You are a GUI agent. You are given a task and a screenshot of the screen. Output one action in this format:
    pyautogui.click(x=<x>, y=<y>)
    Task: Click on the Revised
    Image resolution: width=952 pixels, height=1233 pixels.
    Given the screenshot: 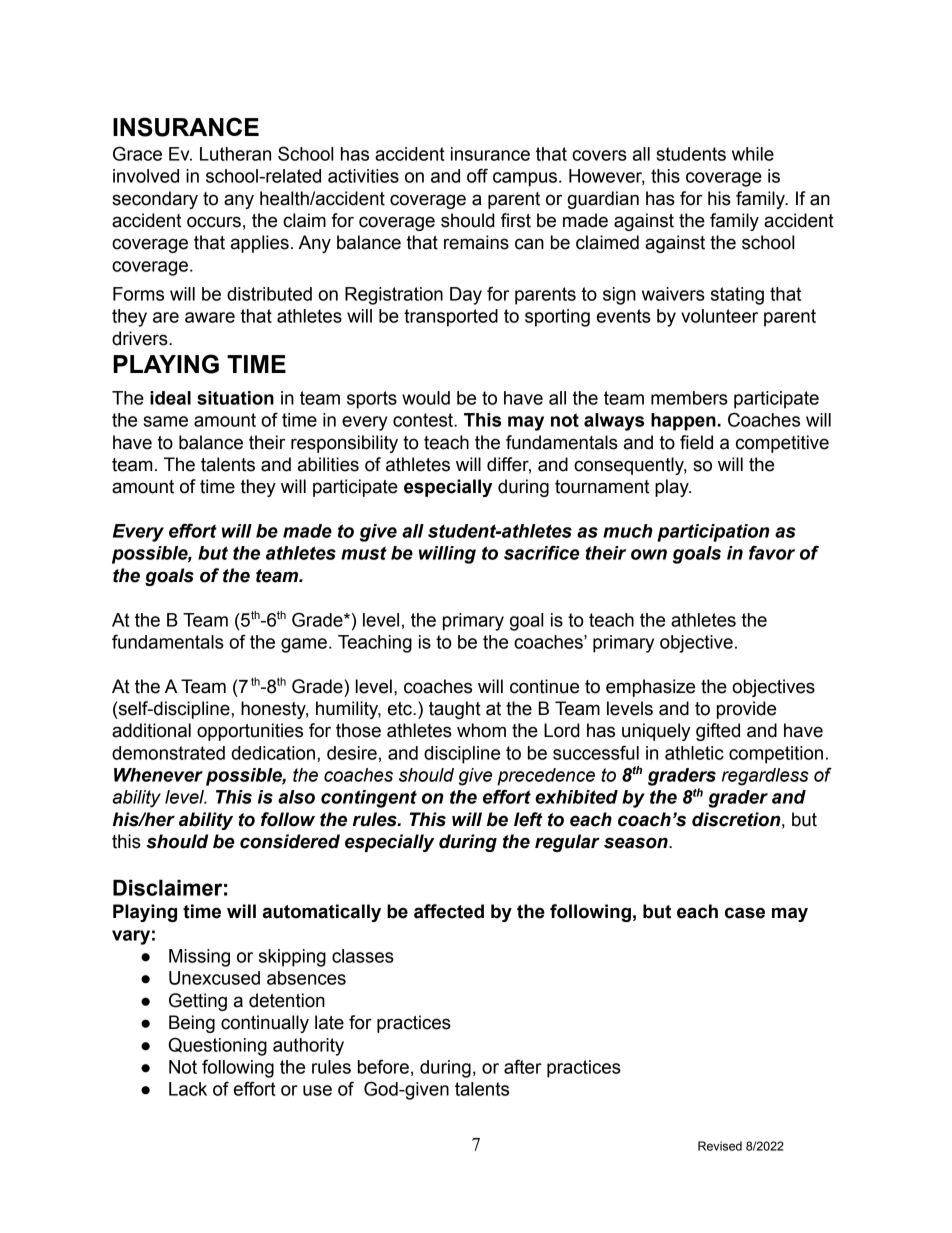 What is the action you would take?
    pyautogui.click(x=720, y=1146)
